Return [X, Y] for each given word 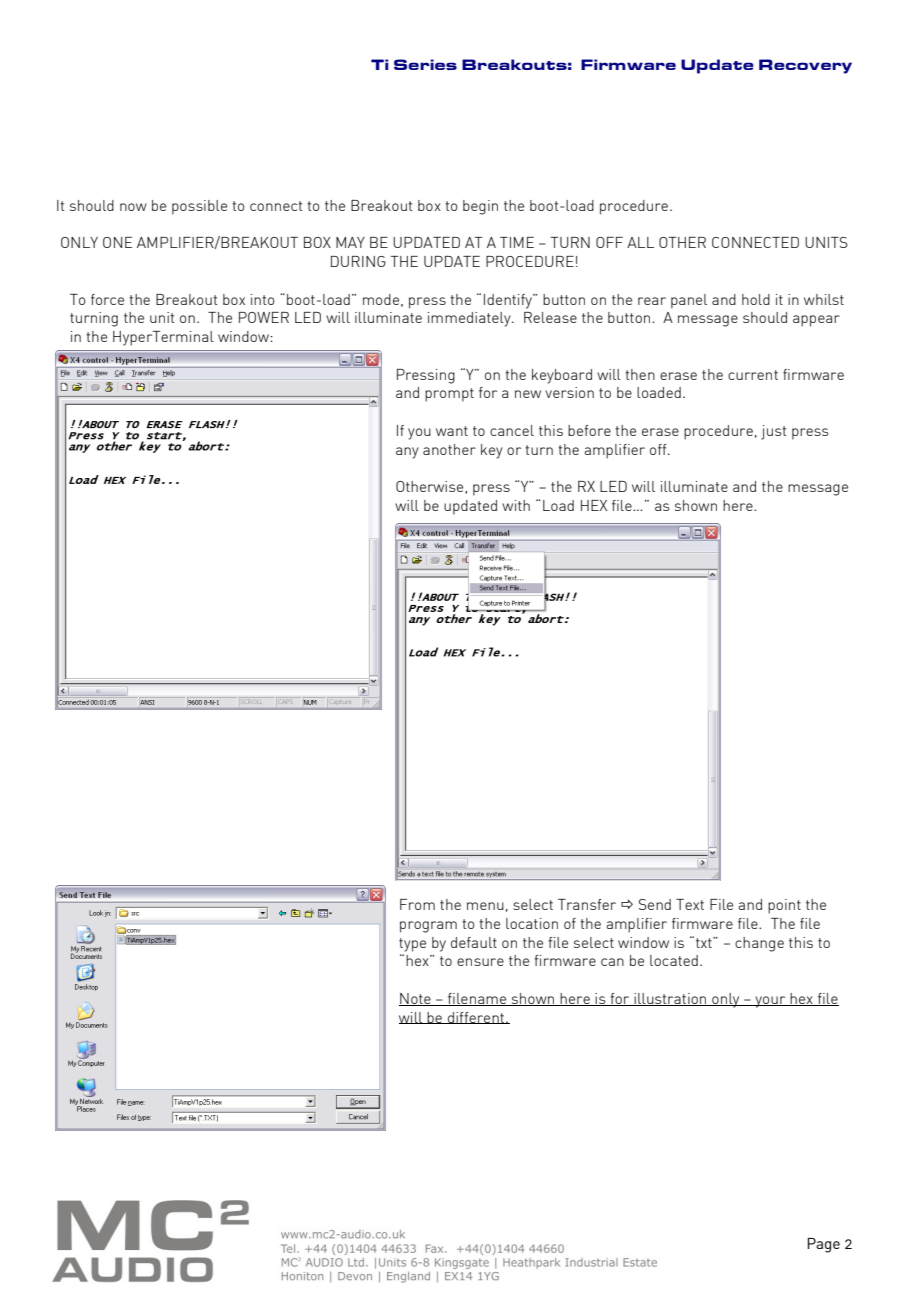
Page [823, 1245]
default [474, 942]
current [753, 375]
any [407, 453]
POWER [264, 317]
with [516, 505]
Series [425, 64]
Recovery [805, 66]
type [412, 945]
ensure [480, 962]
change [759, 944]
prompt [449, 395]
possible [199, 207]
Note [416, 999]
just [773, 432]
